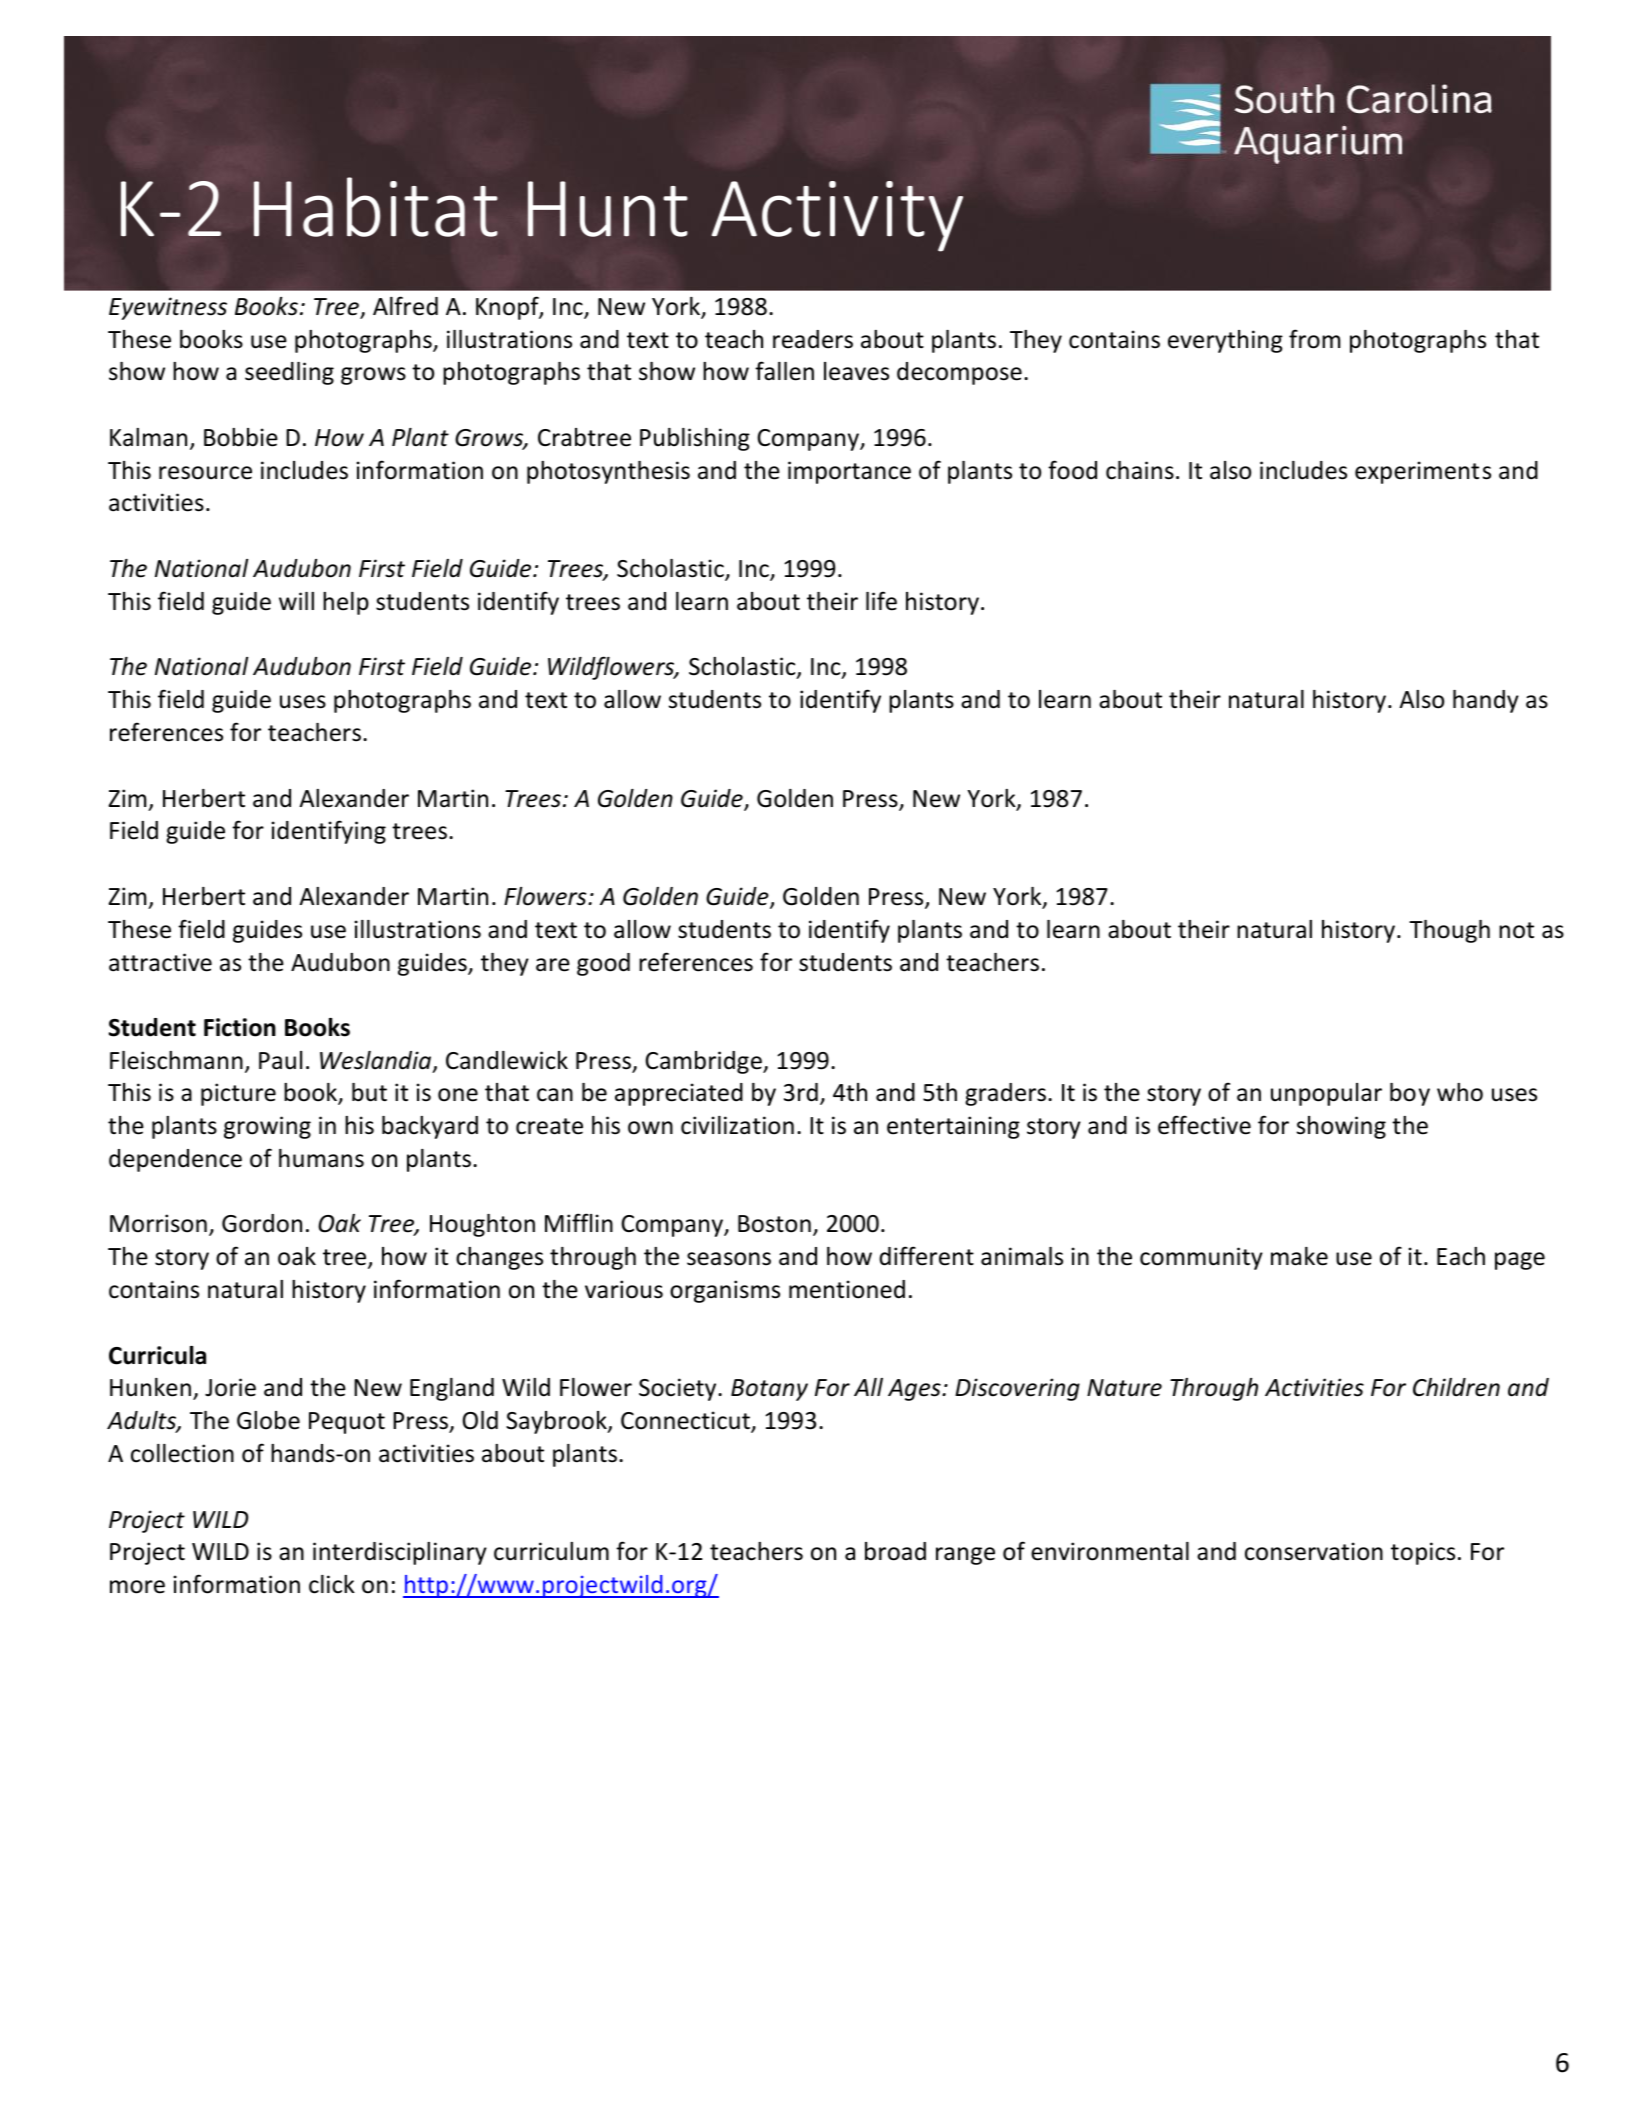 The image size is (1643, 2126). Describe the element at coordinates (376, 207) in the screenshot. I see `Habitat` at that location.
